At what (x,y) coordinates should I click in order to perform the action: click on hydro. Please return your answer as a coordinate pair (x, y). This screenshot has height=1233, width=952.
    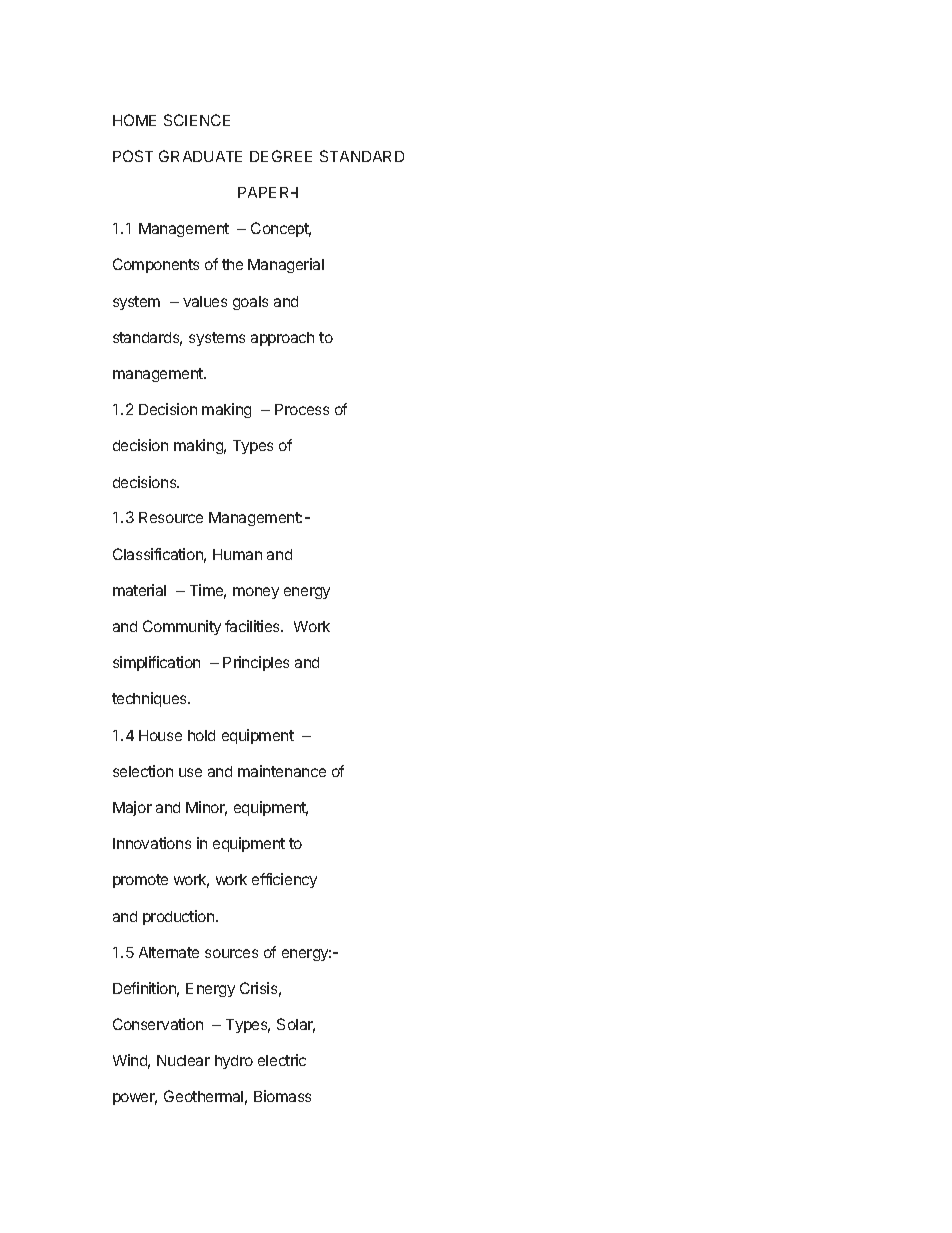
    Looking at the image, I should click on (234, 1062).
